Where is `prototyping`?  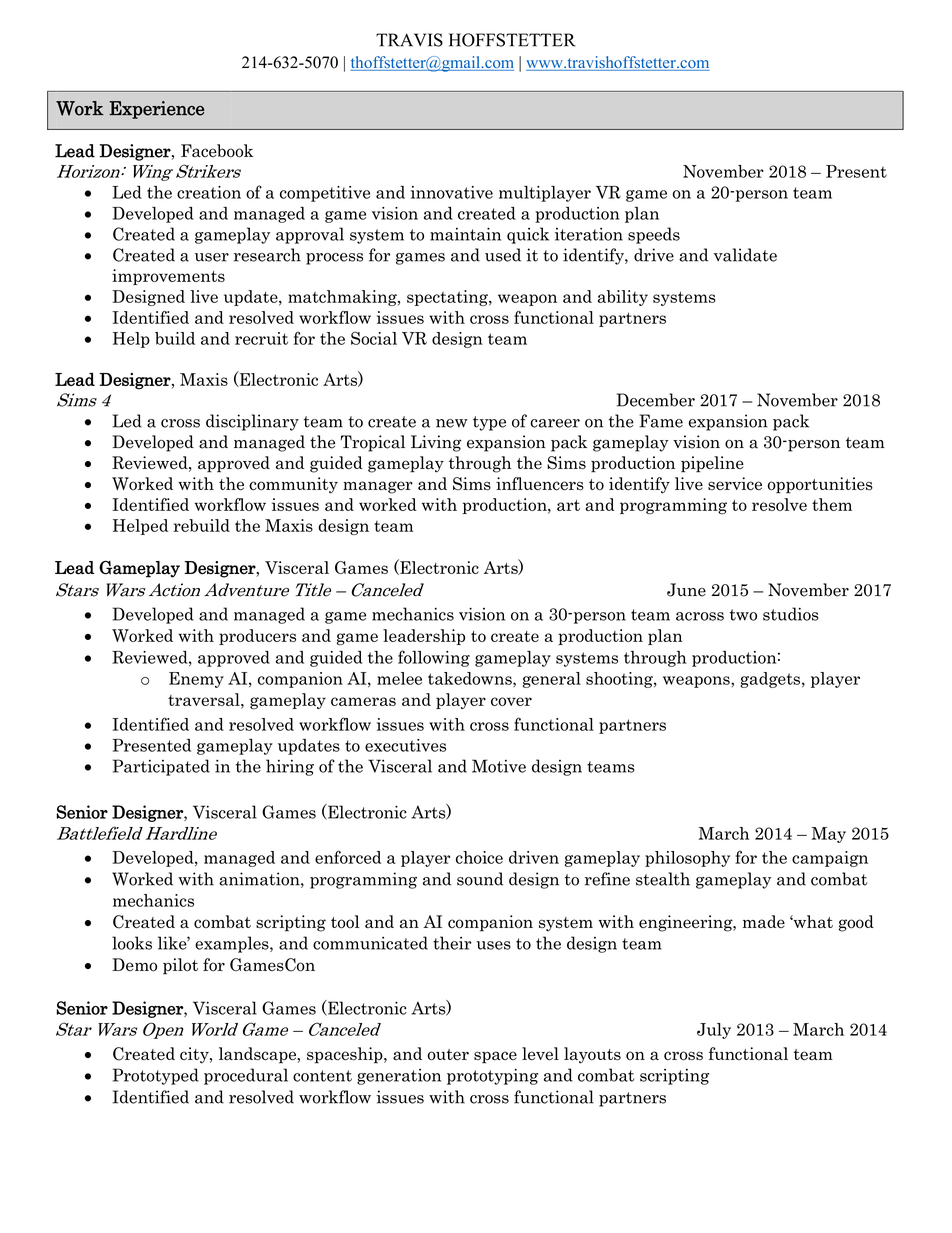 prototyping is located at coordinates (492, 1076).
